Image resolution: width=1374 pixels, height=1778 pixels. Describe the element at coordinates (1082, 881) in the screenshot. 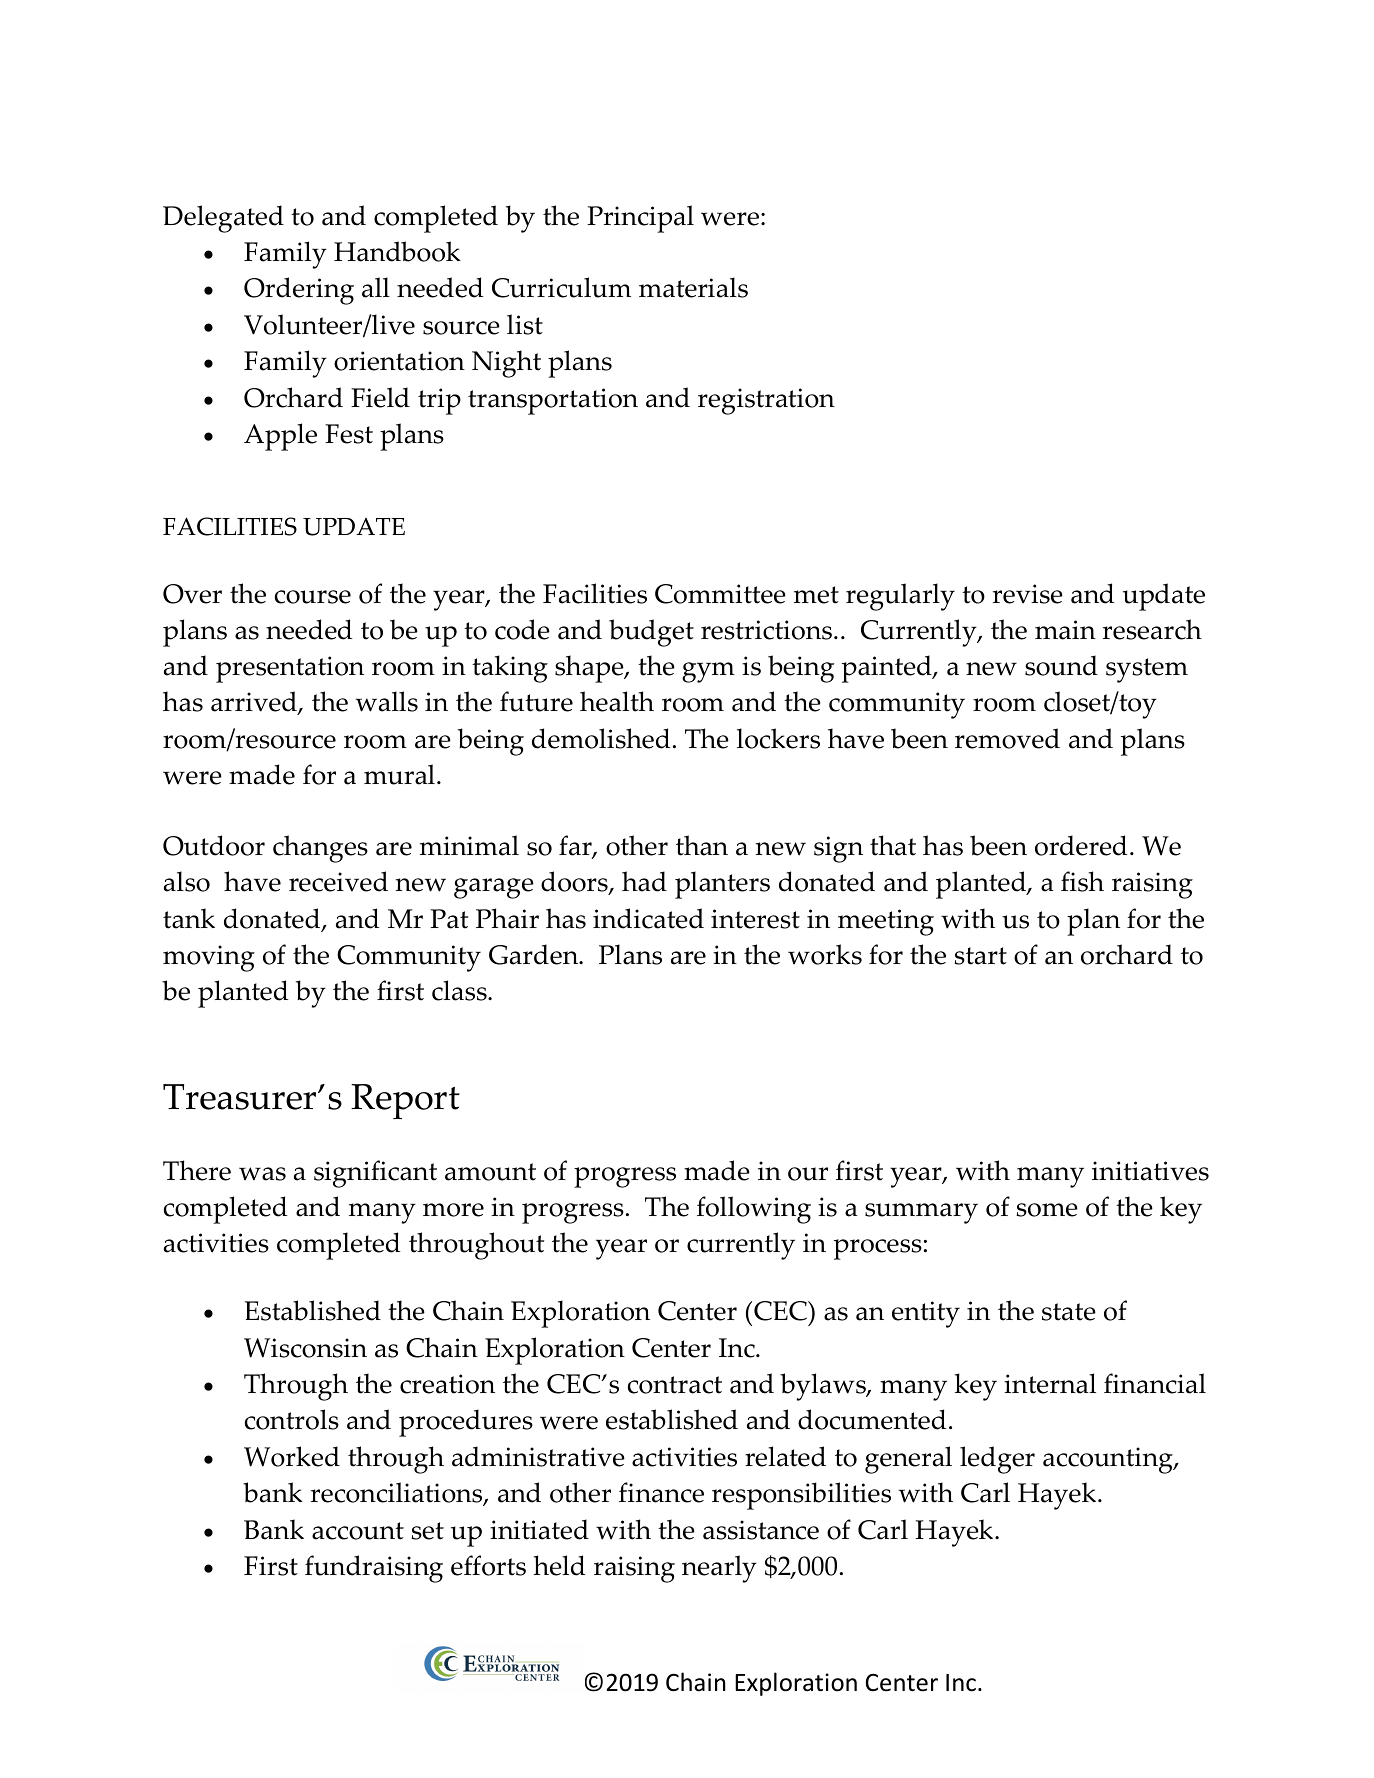

I see `fish` at that location.
